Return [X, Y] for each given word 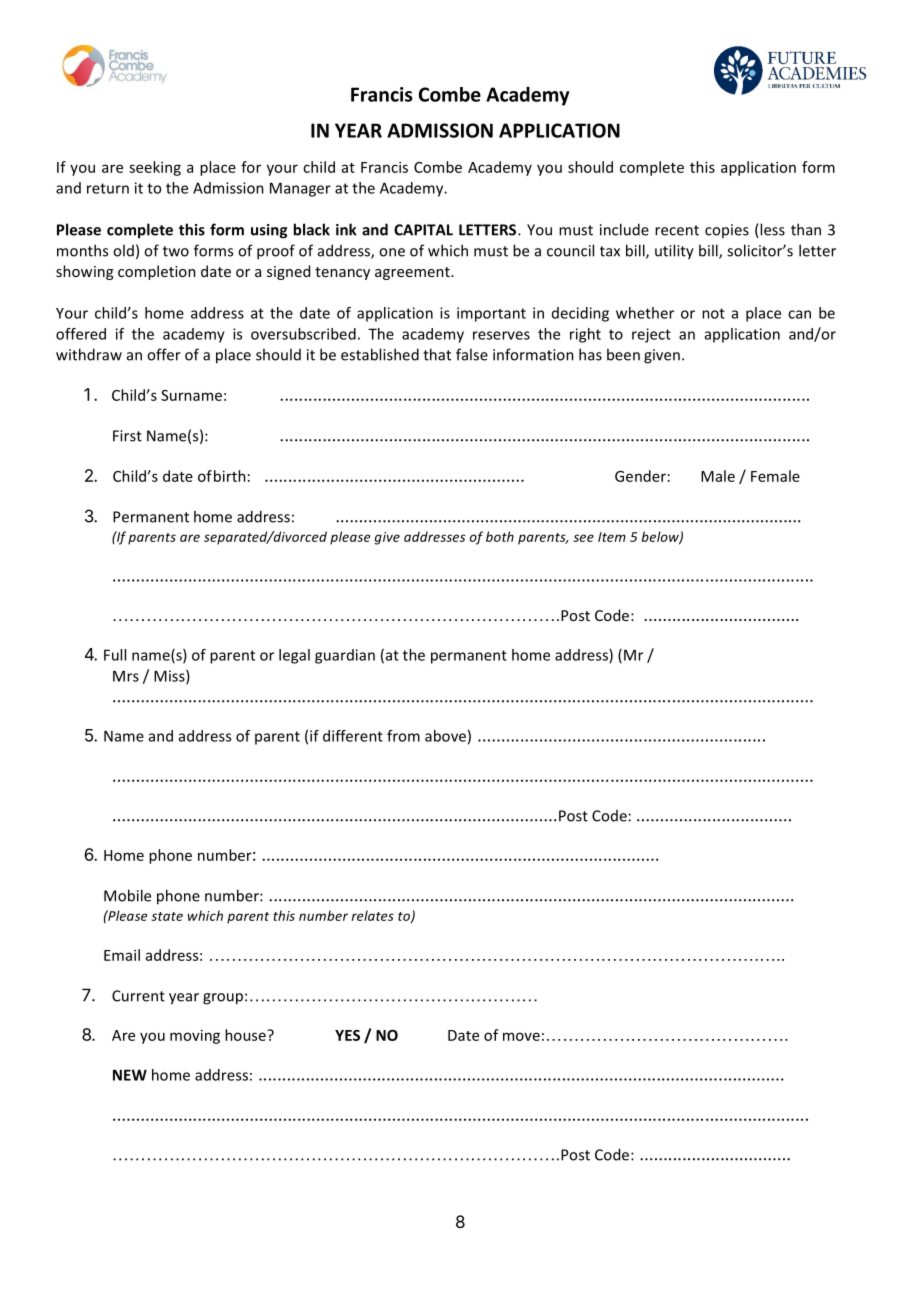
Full [115, 655]
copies [727, 231]
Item [612, 537]
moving [195, 1036]
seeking [155, 168]
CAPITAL [423, 230]
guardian [345, 656]
